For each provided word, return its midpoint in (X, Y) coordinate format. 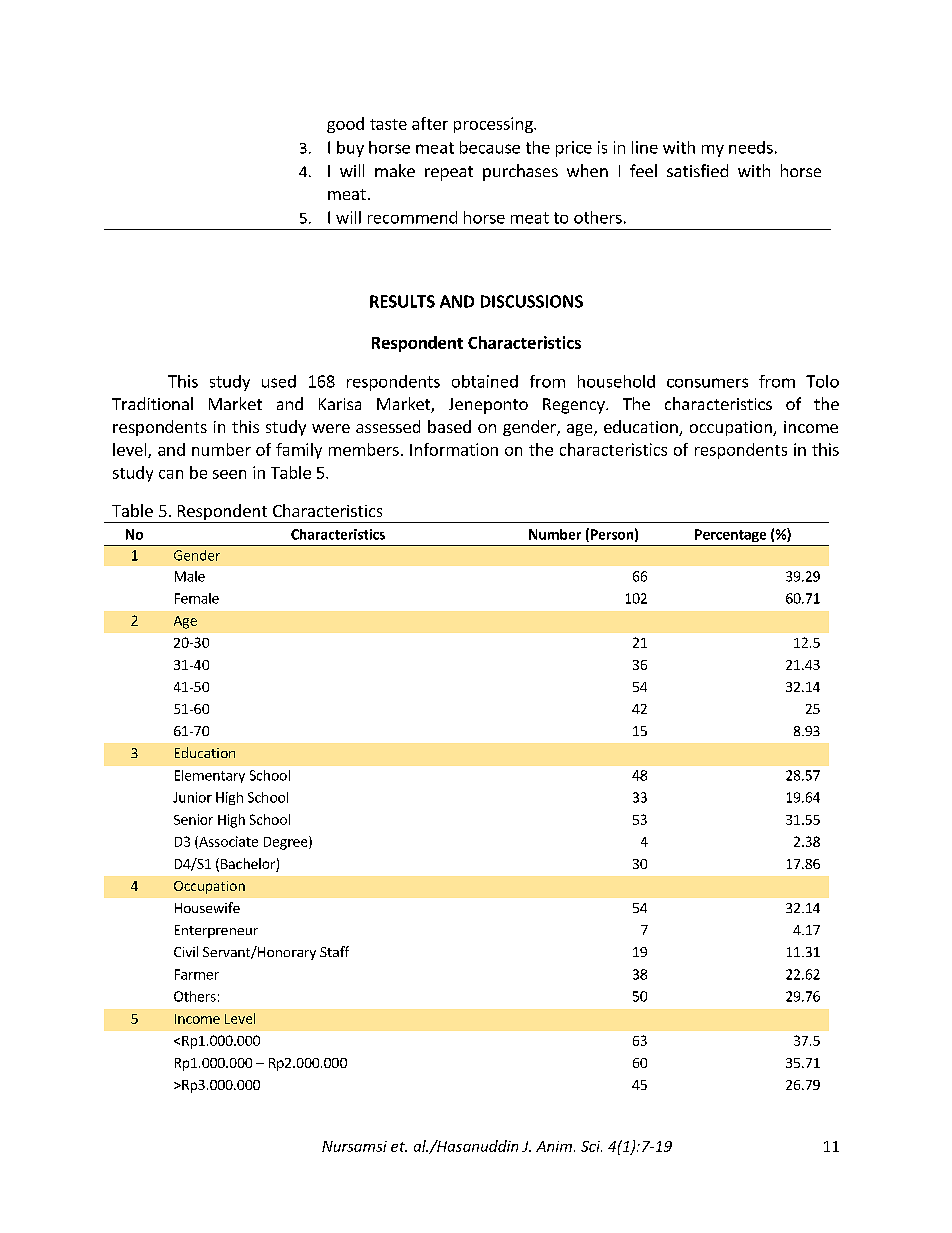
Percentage (730, 535)
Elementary (210, 776)
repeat (449, 173)
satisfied (697, 170)
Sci (591, 1146)
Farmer (197, 974)
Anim (554, 1146)
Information (454, 449)
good (345, 125)
